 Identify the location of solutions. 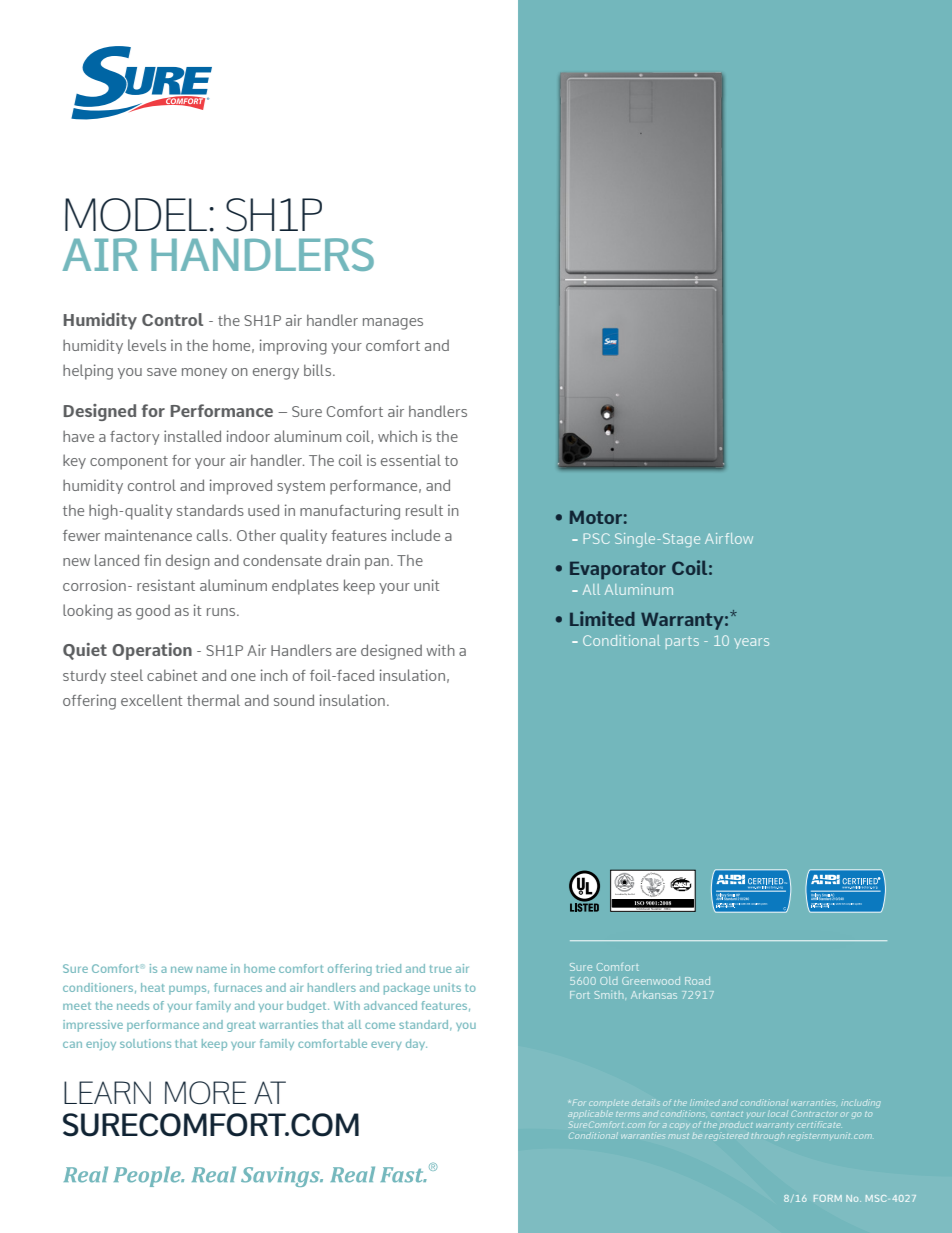
(145, 1043).
